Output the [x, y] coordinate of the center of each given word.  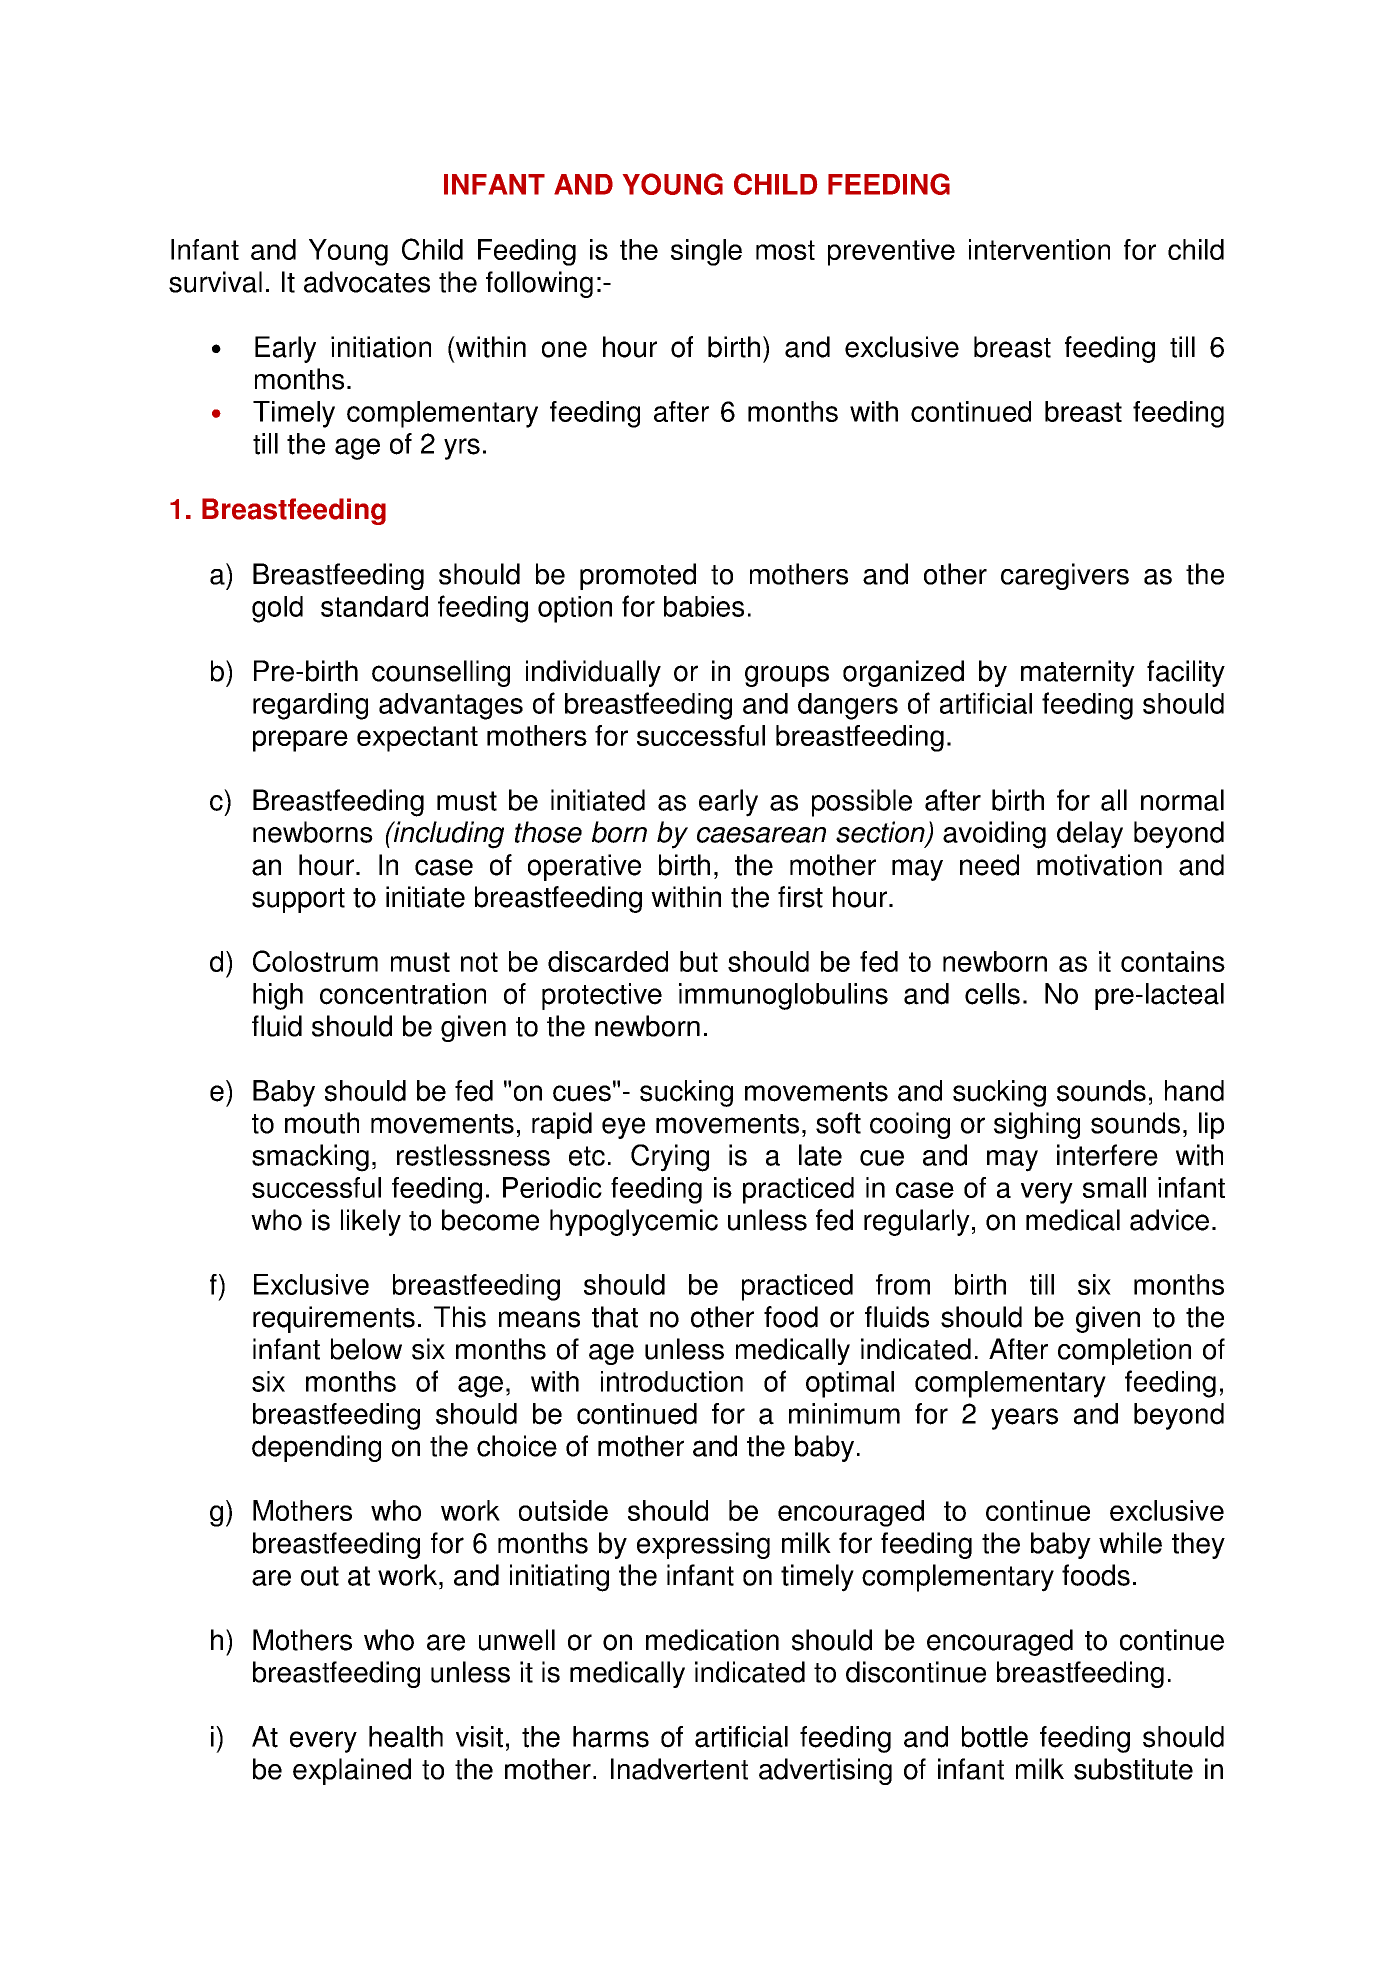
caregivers [1065, 576]
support [298, 900]
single [706, 252]
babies [704, 606]
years [1024, 1419]
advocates [367, 282]
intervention [1039, 249]
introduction [672, 1381]
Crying [670, 1158]
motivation [1099, 865]
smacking [310, 1158]
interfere [1107, 1155]
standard [374, 606]
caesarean [761, 835]
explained [352, 1771]
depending [316, 1448]
